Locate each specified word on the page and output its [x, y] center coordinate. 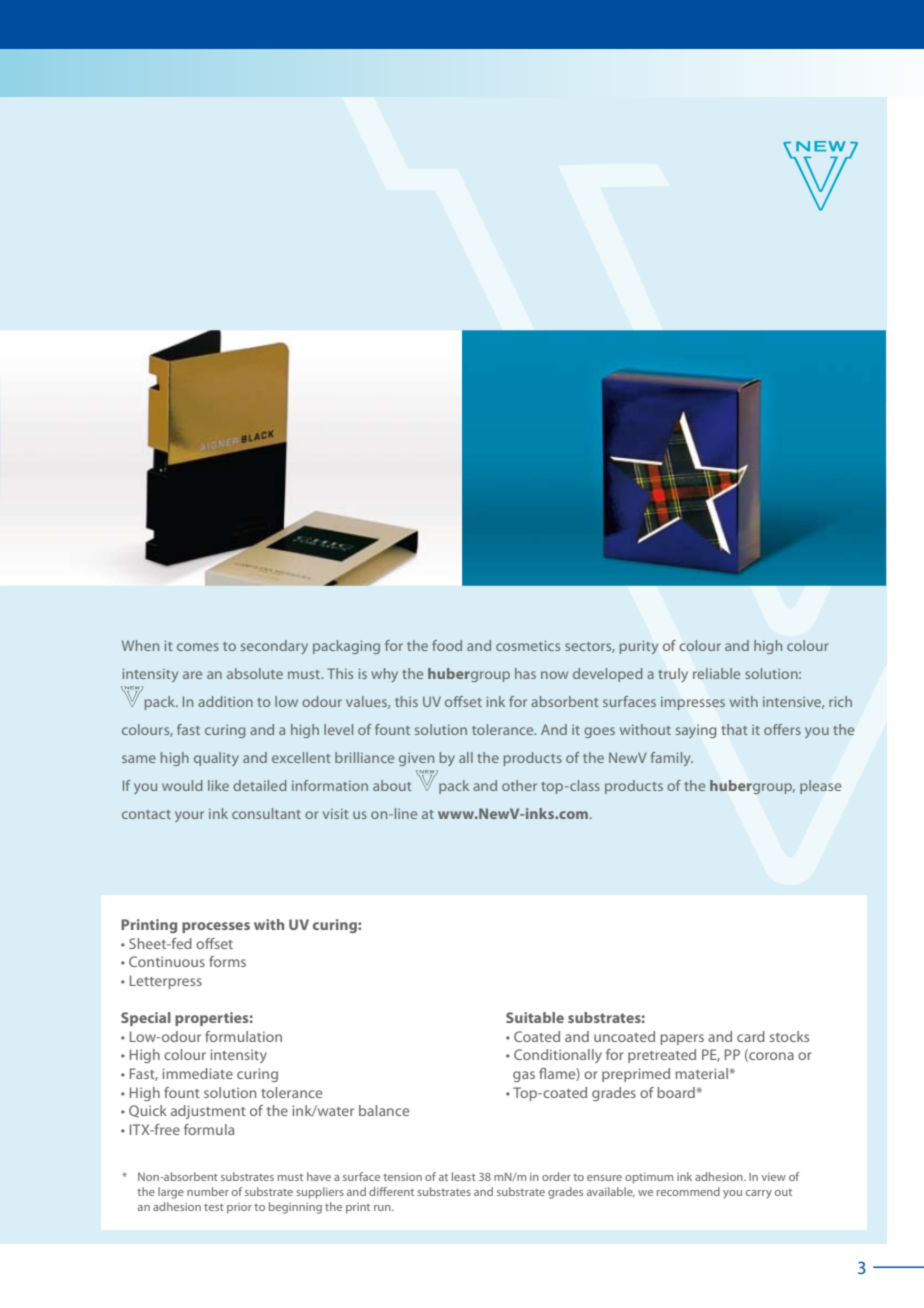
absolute [255, 673]
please [820, 787]
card [751, 1036]
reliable [716, 673]
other [519, 785]
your [189, 816]
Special [146, 1019]
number [208, 1191]
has [525, 673]
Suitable [535, 1017]
